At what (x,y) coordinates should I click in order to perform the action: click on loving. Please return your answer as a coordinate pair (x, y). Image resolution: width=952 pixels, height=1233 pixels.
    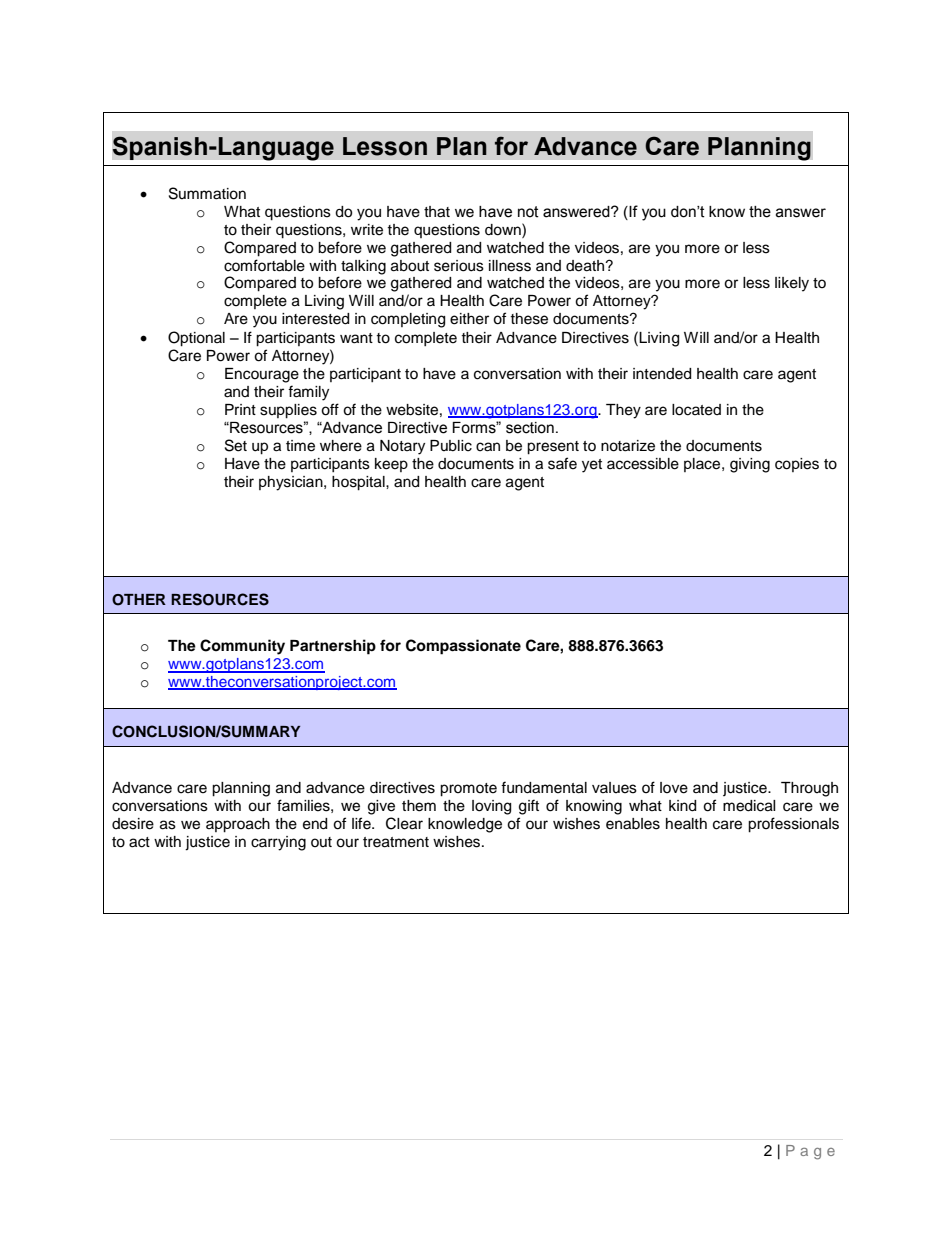
    Looking at the image, I should click on (491, 807).
